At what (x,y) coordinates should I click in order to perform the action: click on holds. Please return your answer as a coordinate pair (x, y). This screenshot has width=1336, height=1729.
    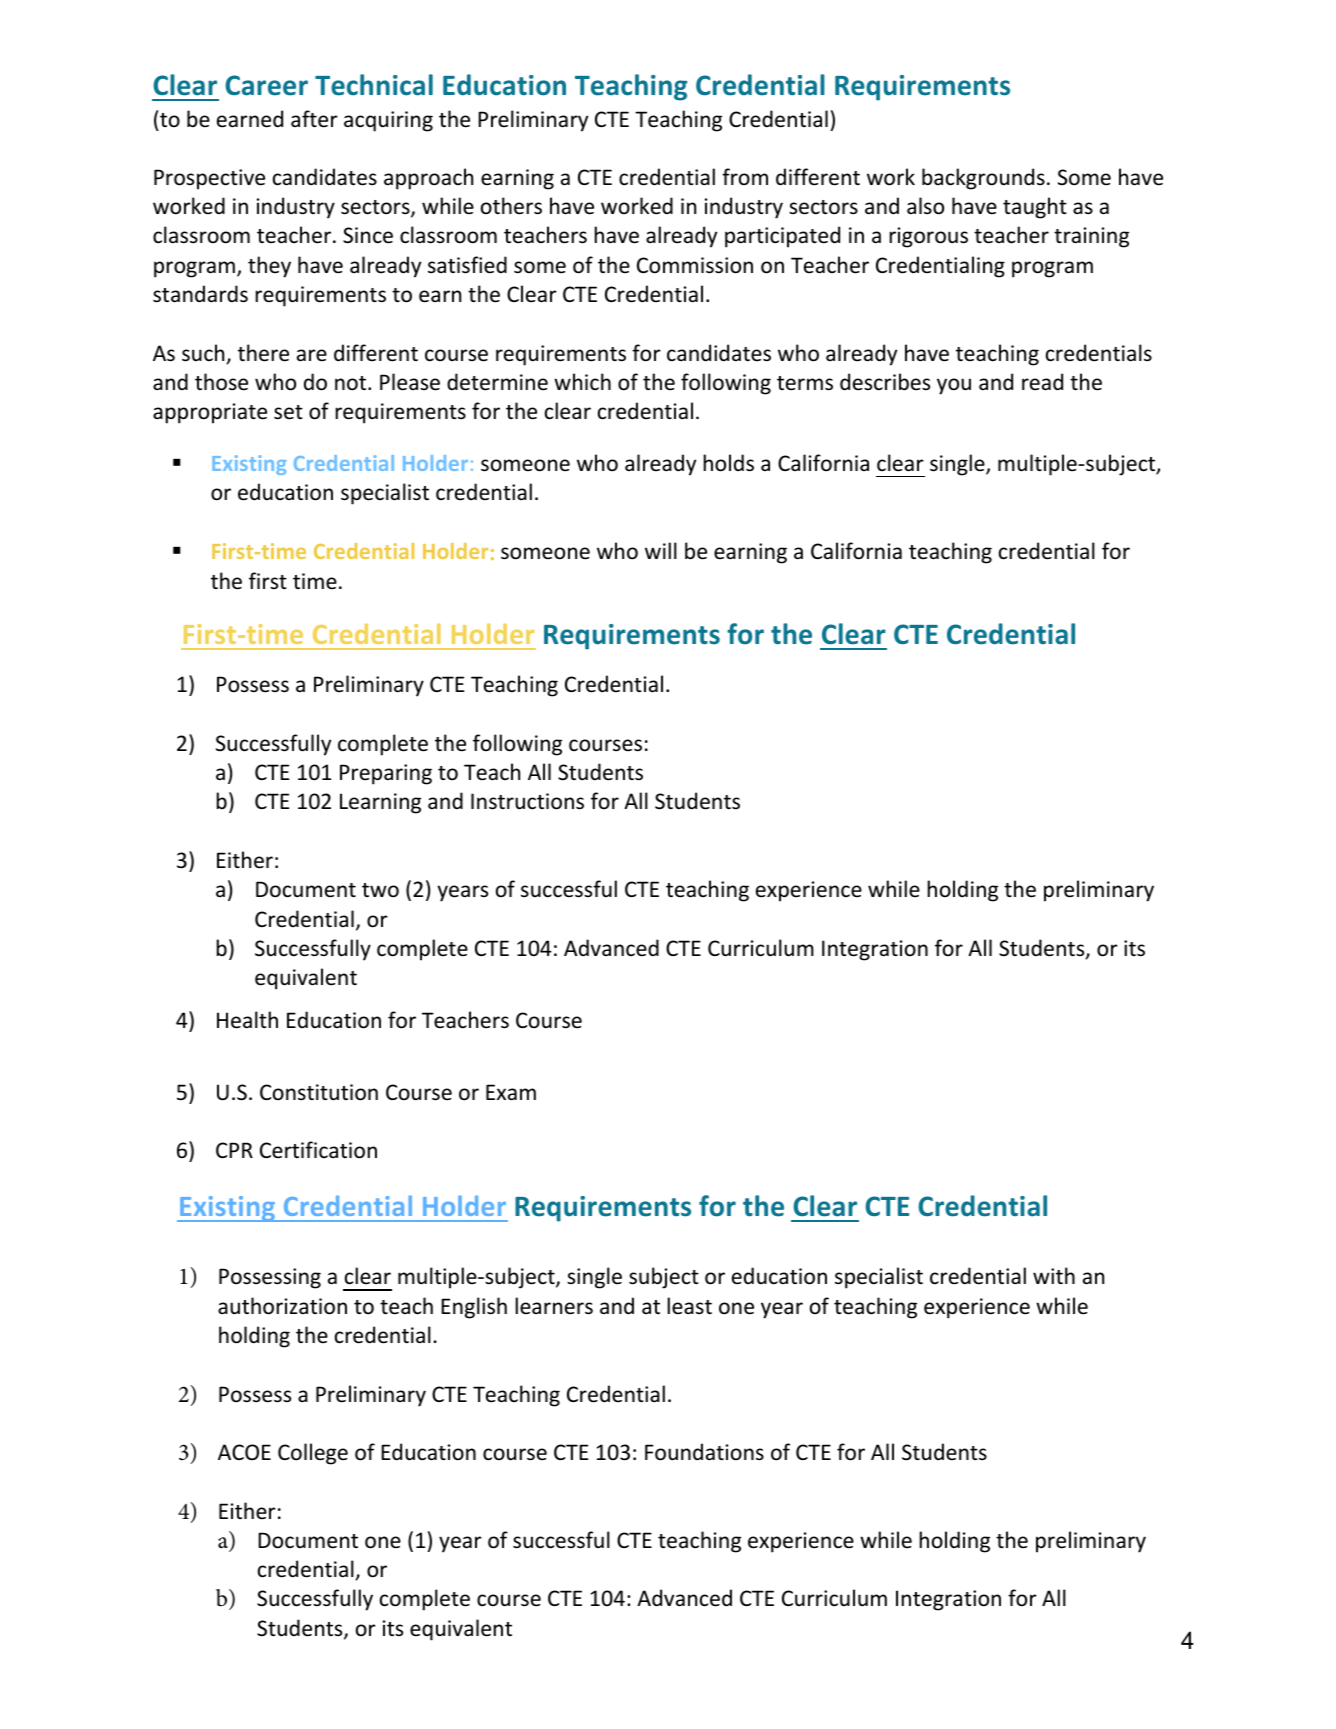
    Looking at the image, I should click on (728, 463).
